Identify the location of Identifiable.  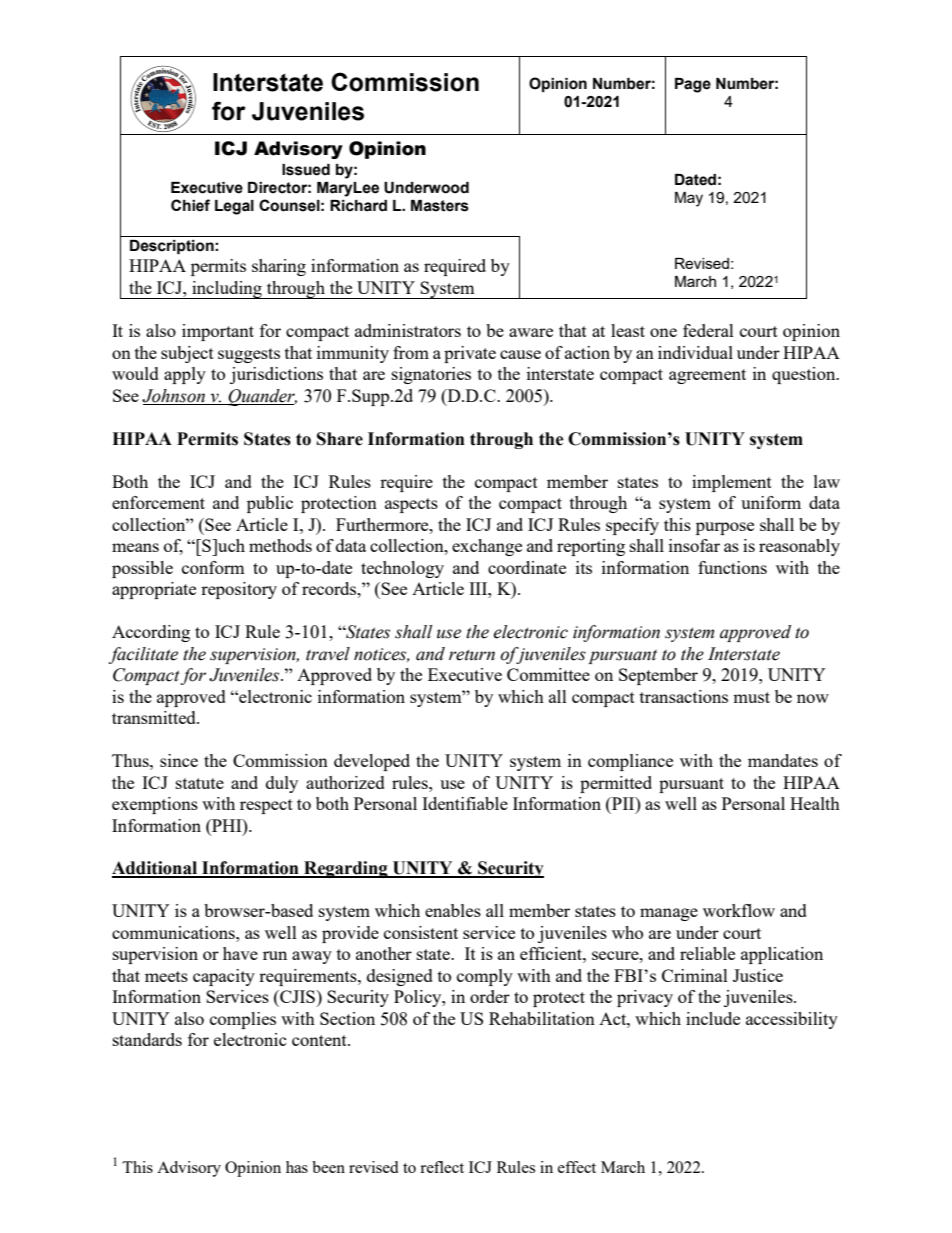
(465, 803).
